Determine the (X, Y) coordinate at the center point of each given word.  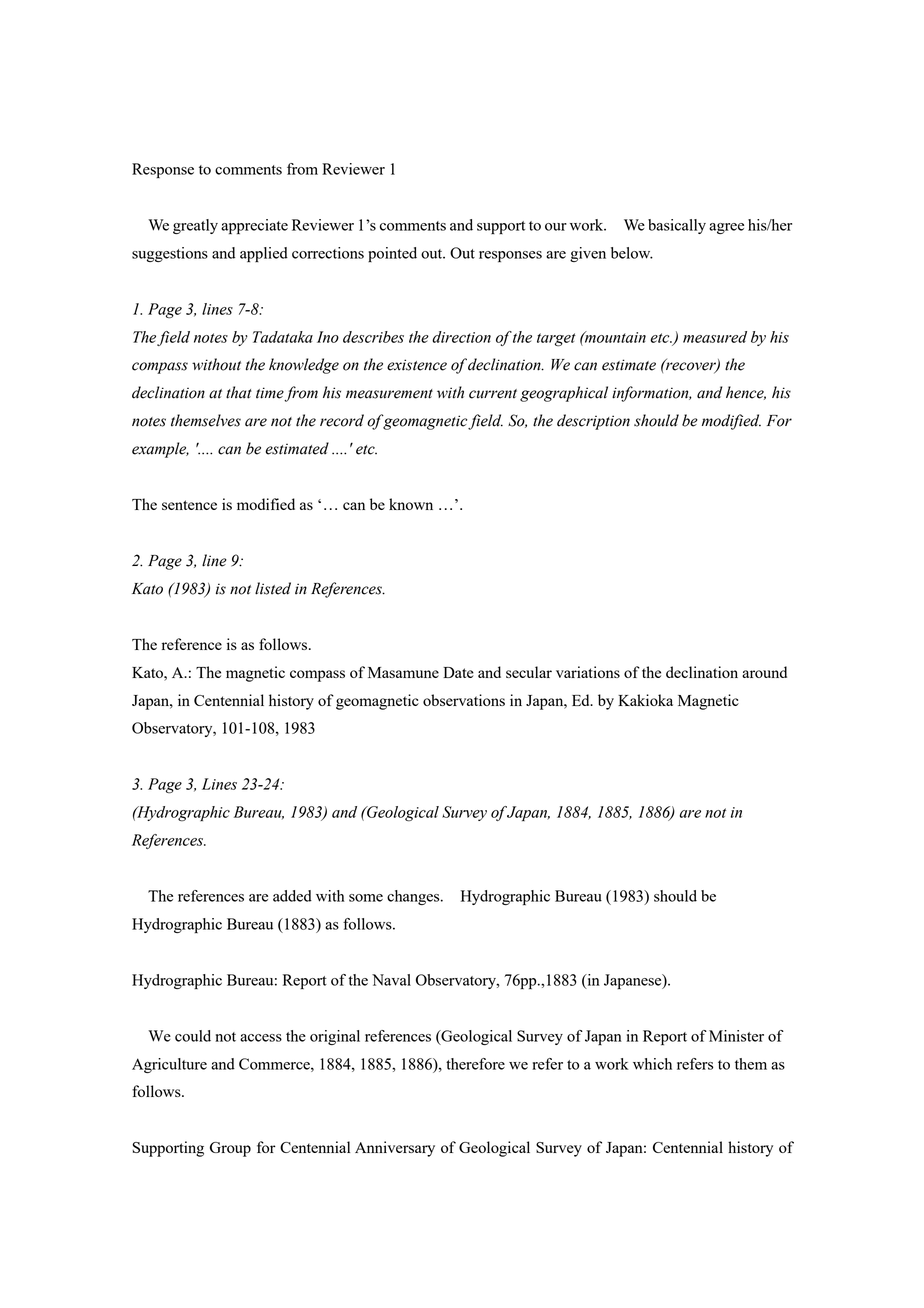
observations (464, 700)
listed (273, 588)
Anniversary (395, 1149)
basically (677, 226)
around (764, 672)
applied (264, 254)
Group (230, 1149)
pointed (392, 254)
